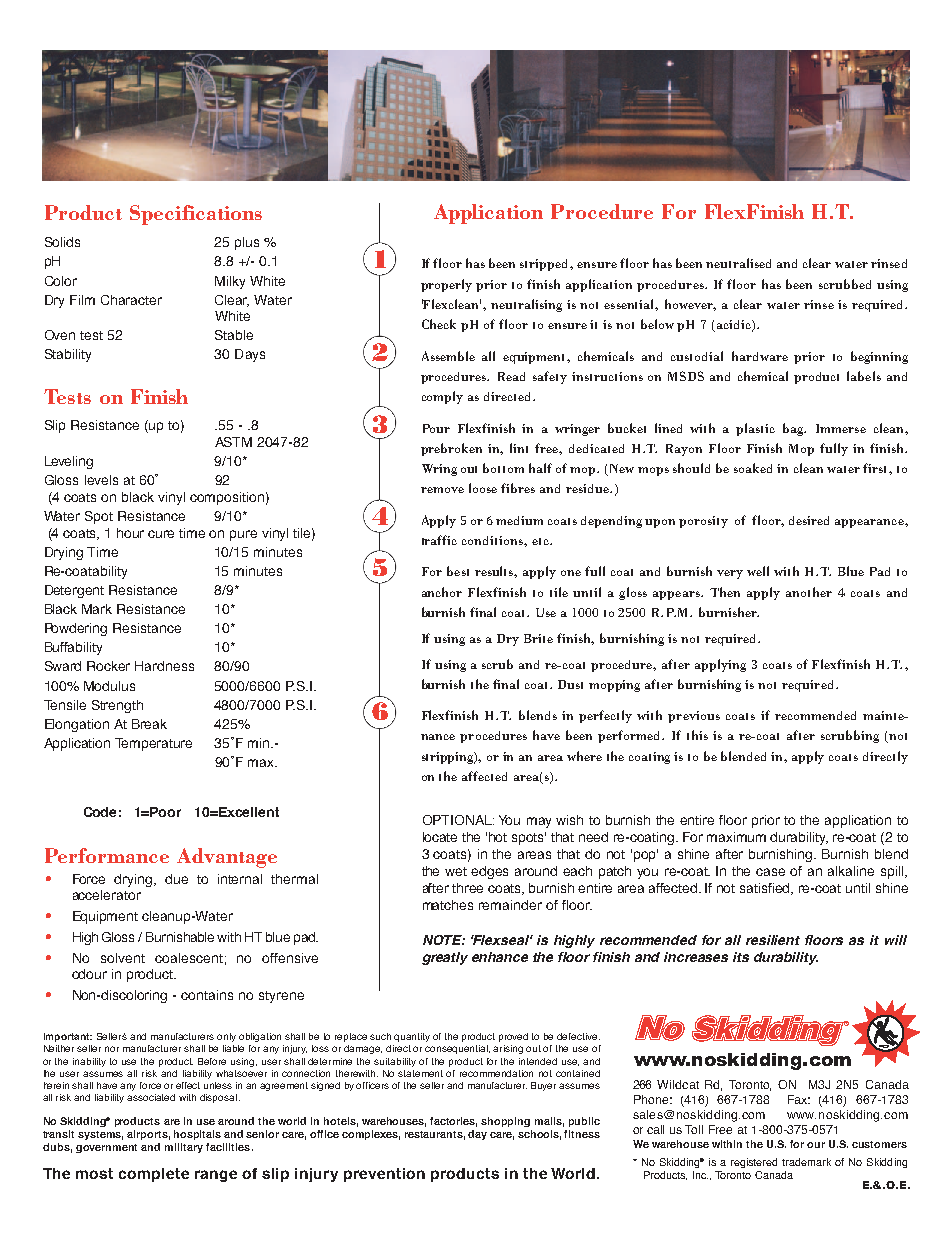 Image resolution: width=952 pixels, height=1233 pixels. I want to click on desired, so click(809, 520).
